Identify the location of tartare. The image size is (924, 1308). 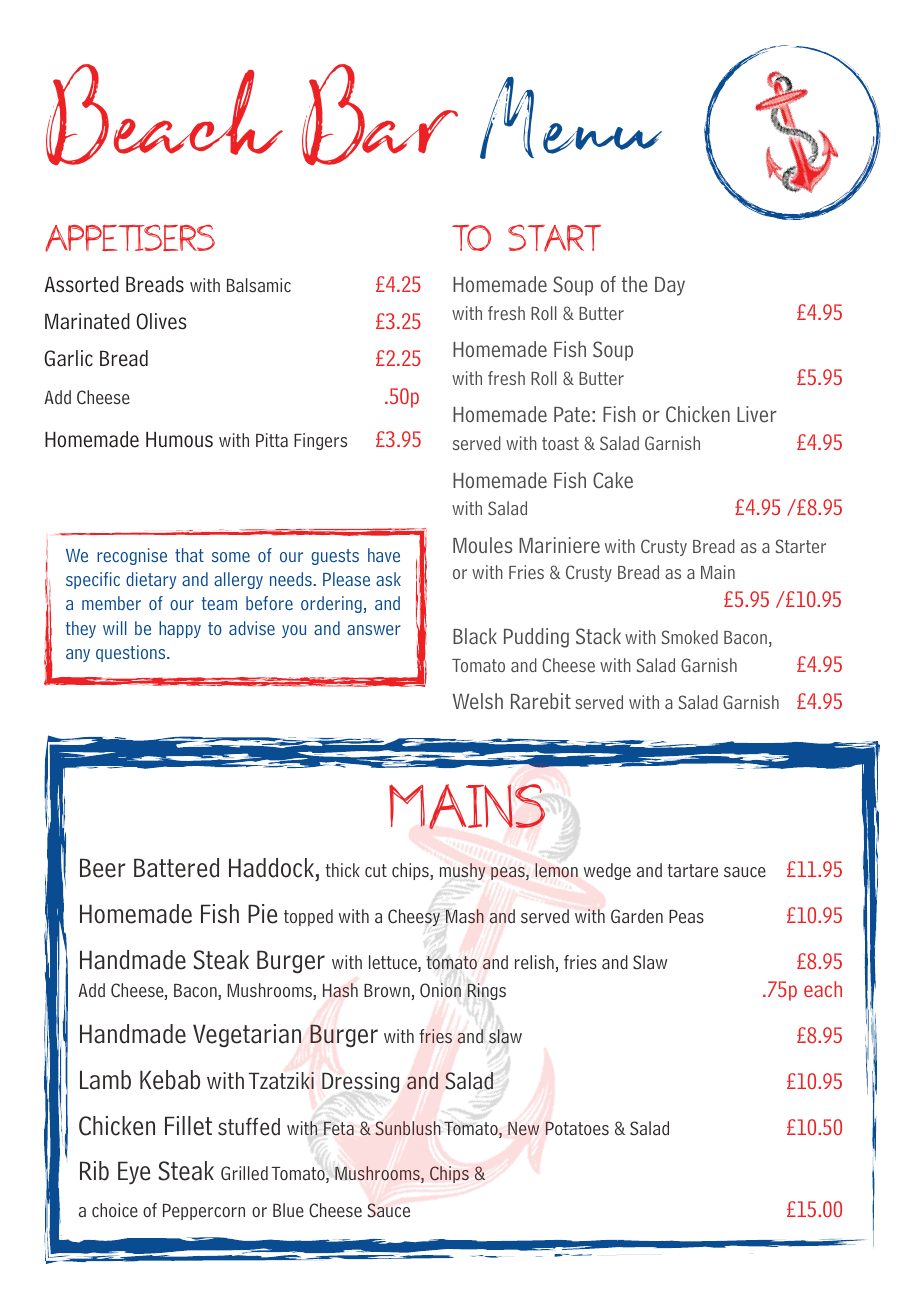
(692, 871).
